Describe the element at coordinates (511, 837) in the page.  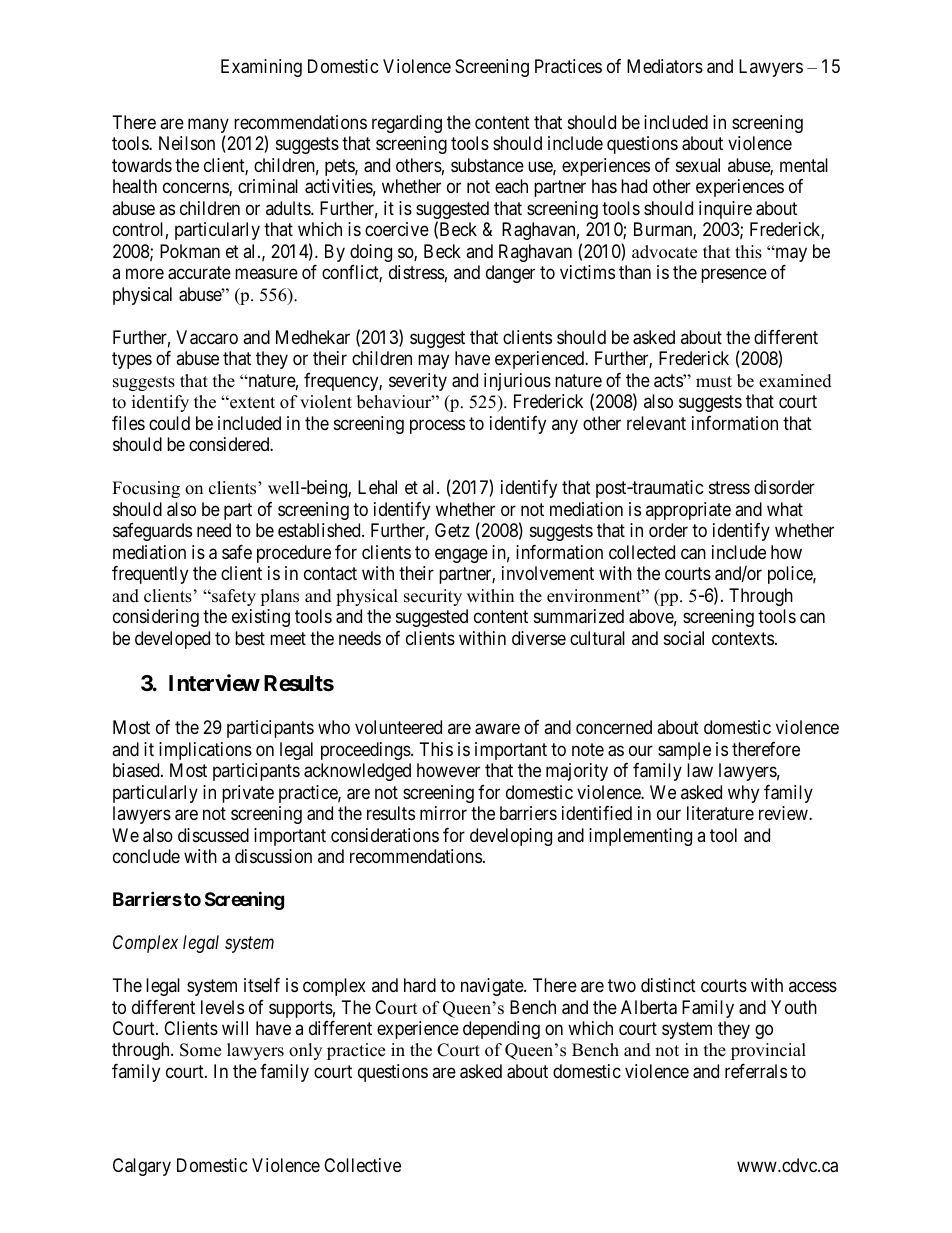
I see `developing` at that location.
